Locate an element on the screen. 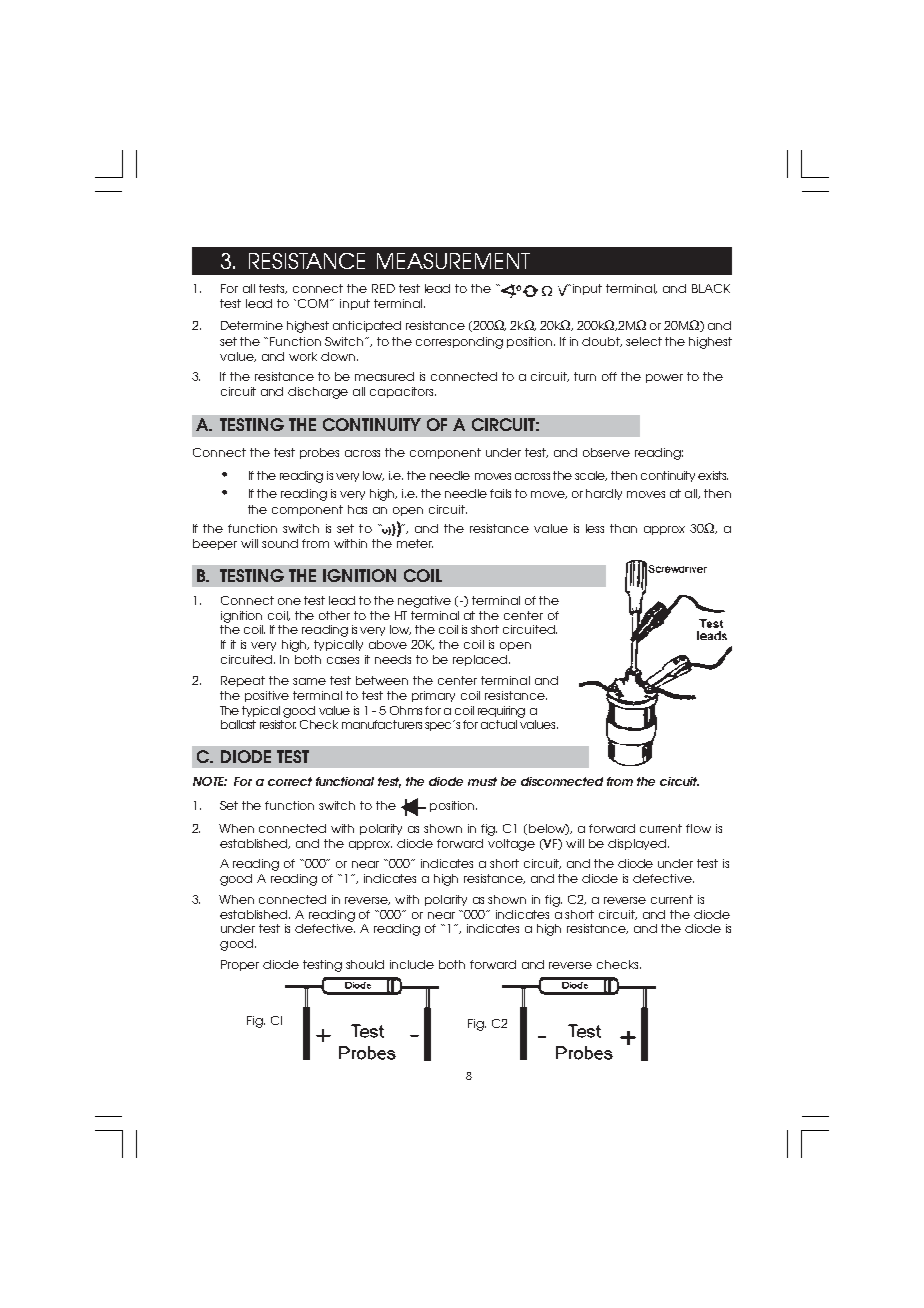 The height and width of the screenshot is (1308, 924). flow is located at coordinates (698, 828).
